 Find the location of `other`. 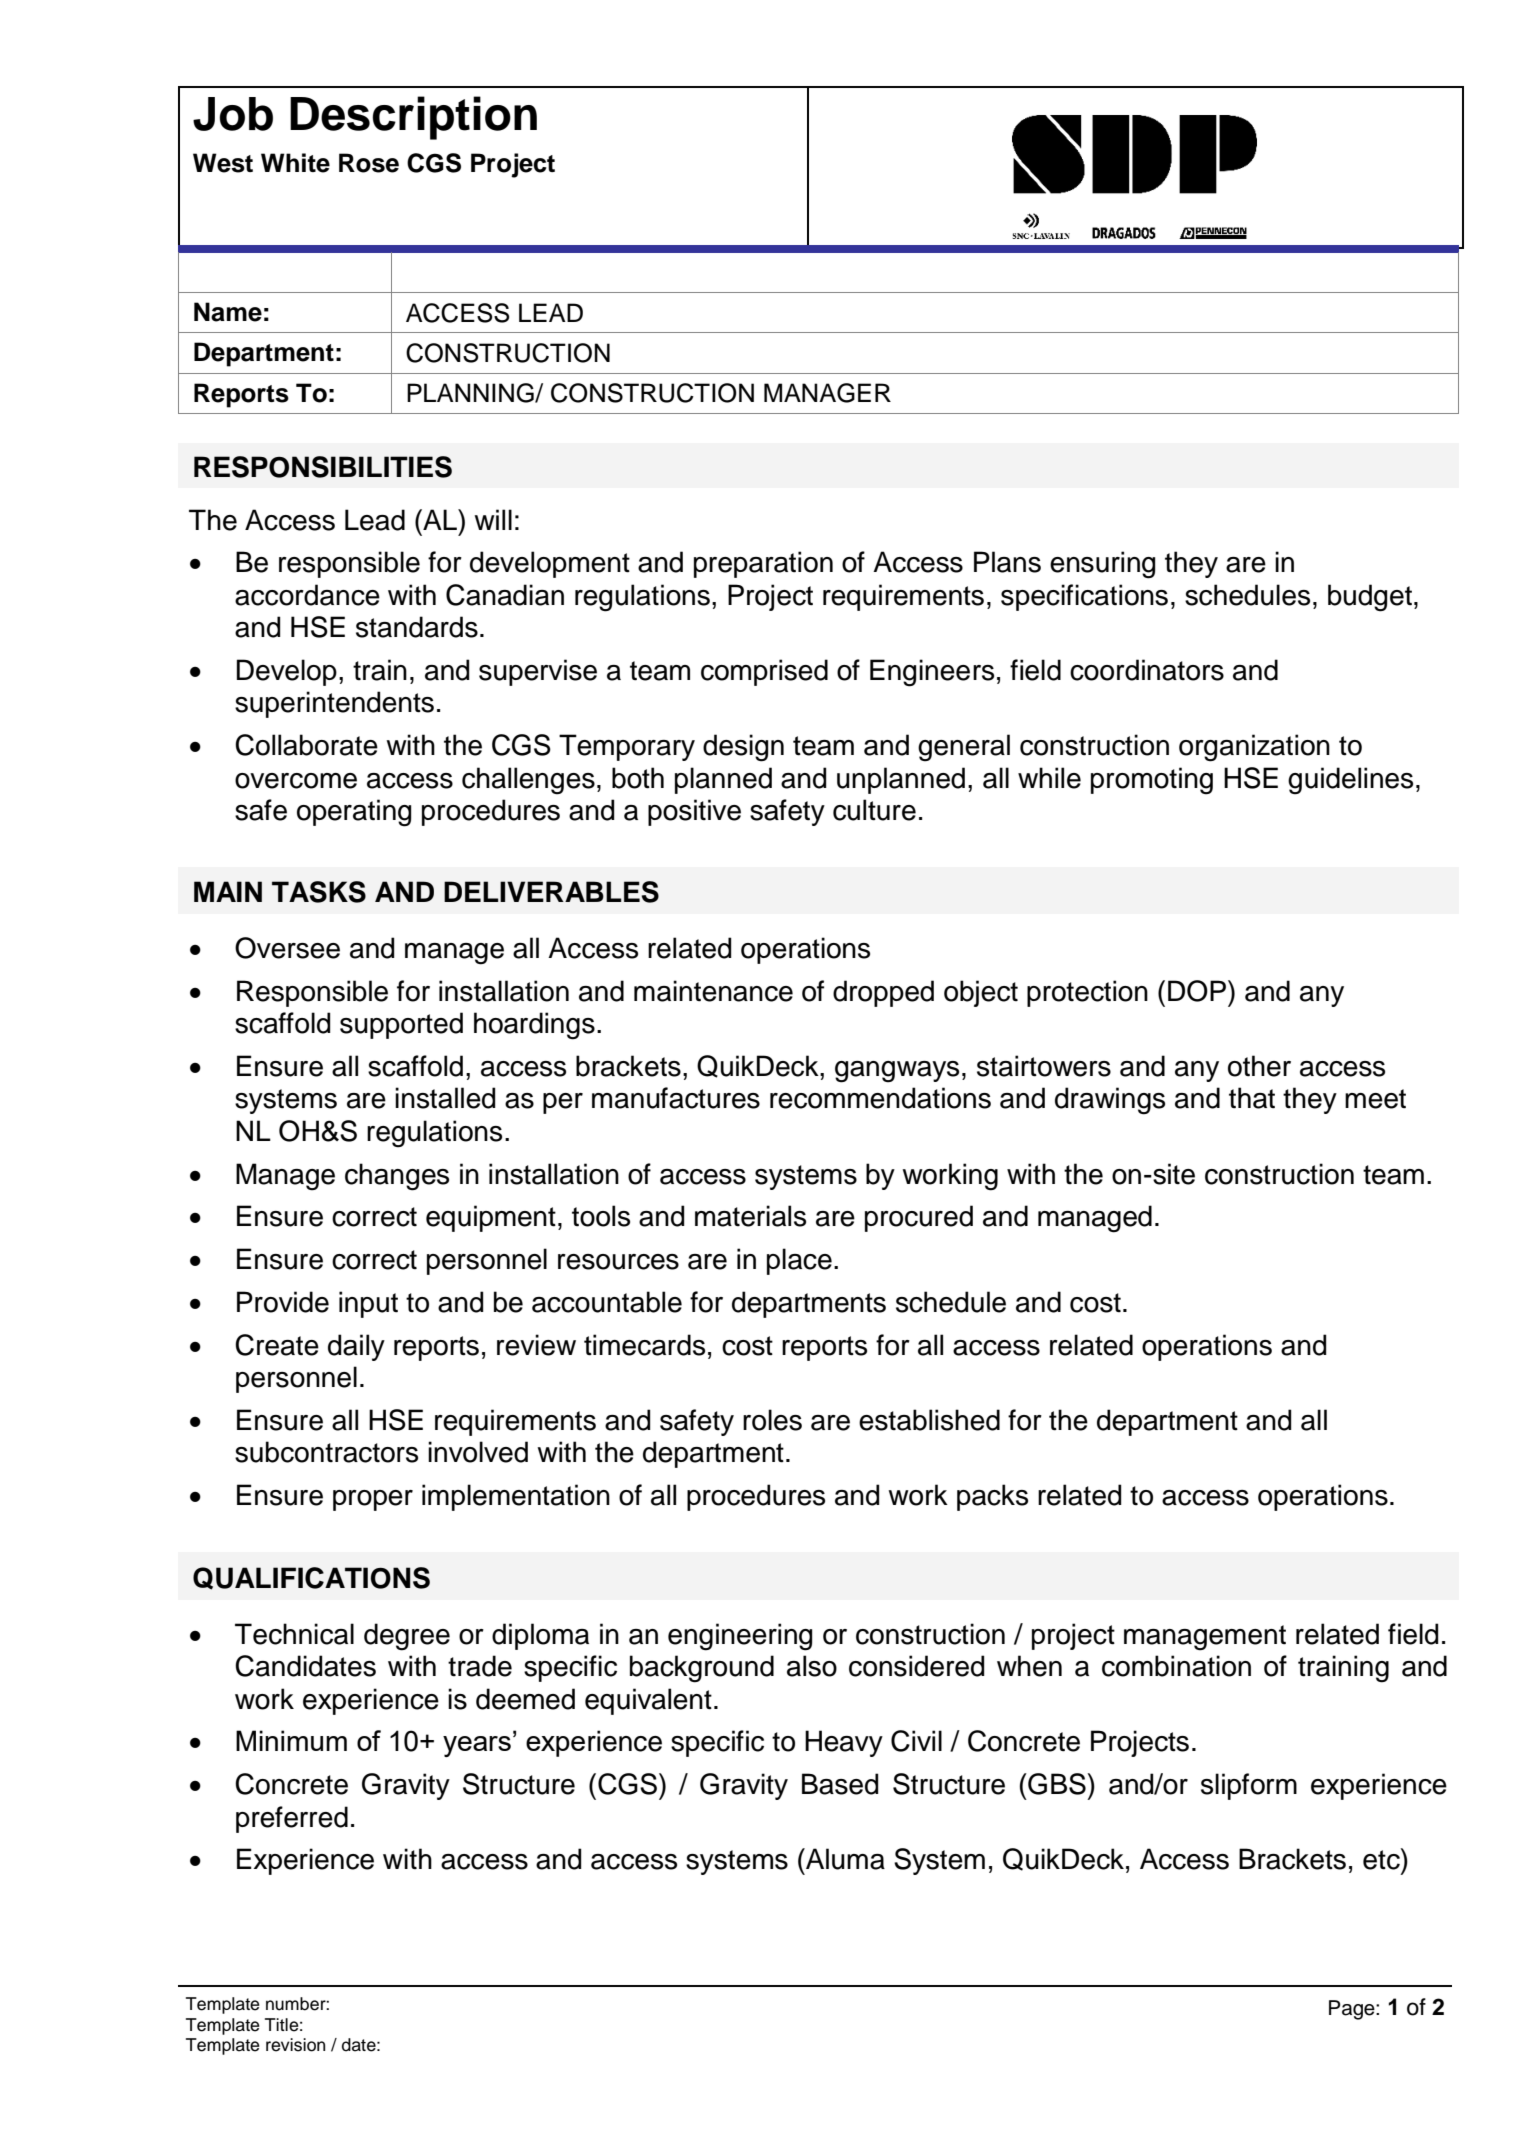

other is located at coordinates (1259, 1066).
